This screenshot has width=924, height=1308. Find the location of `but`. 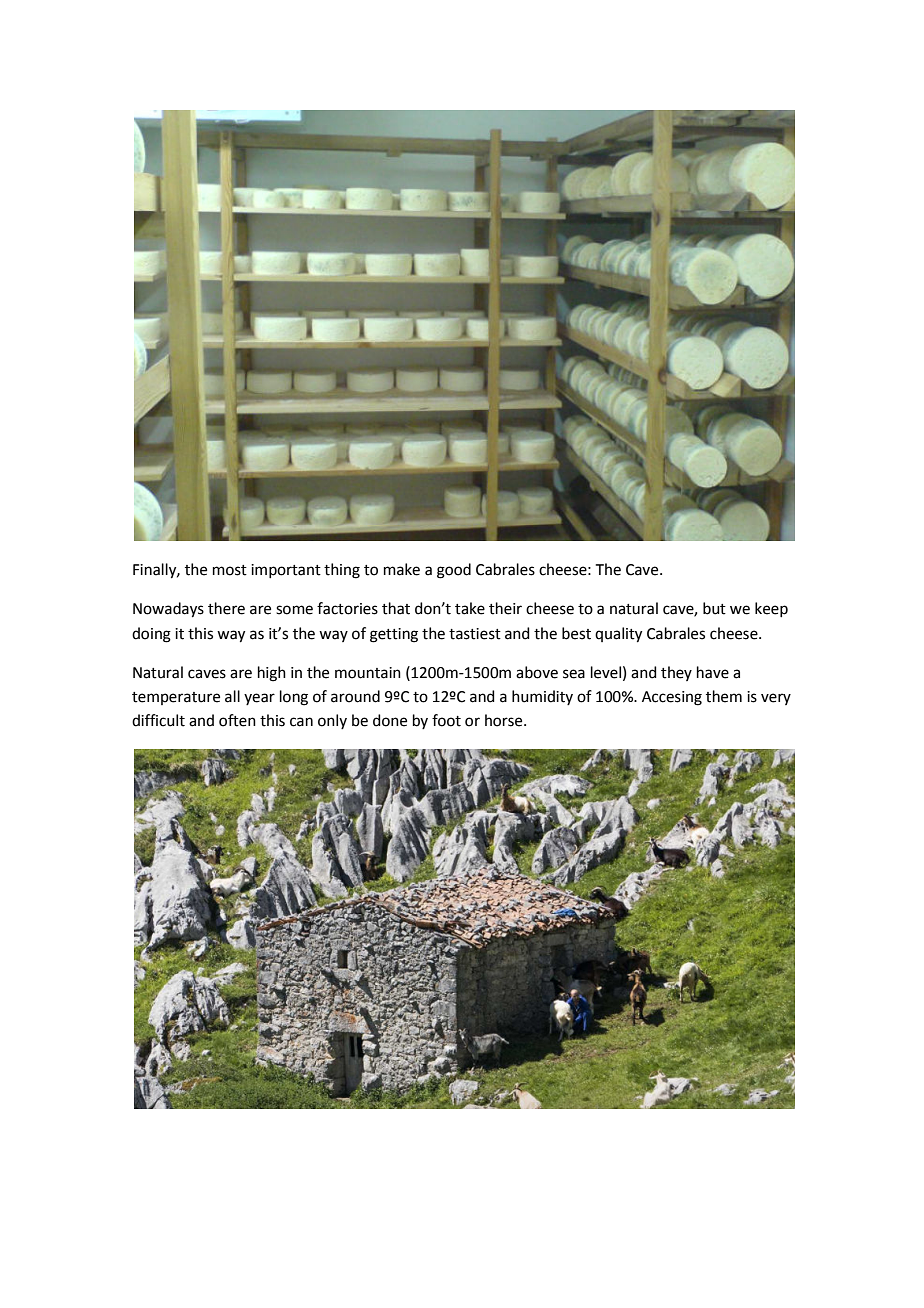

but is located at coordinates (714, 608).
